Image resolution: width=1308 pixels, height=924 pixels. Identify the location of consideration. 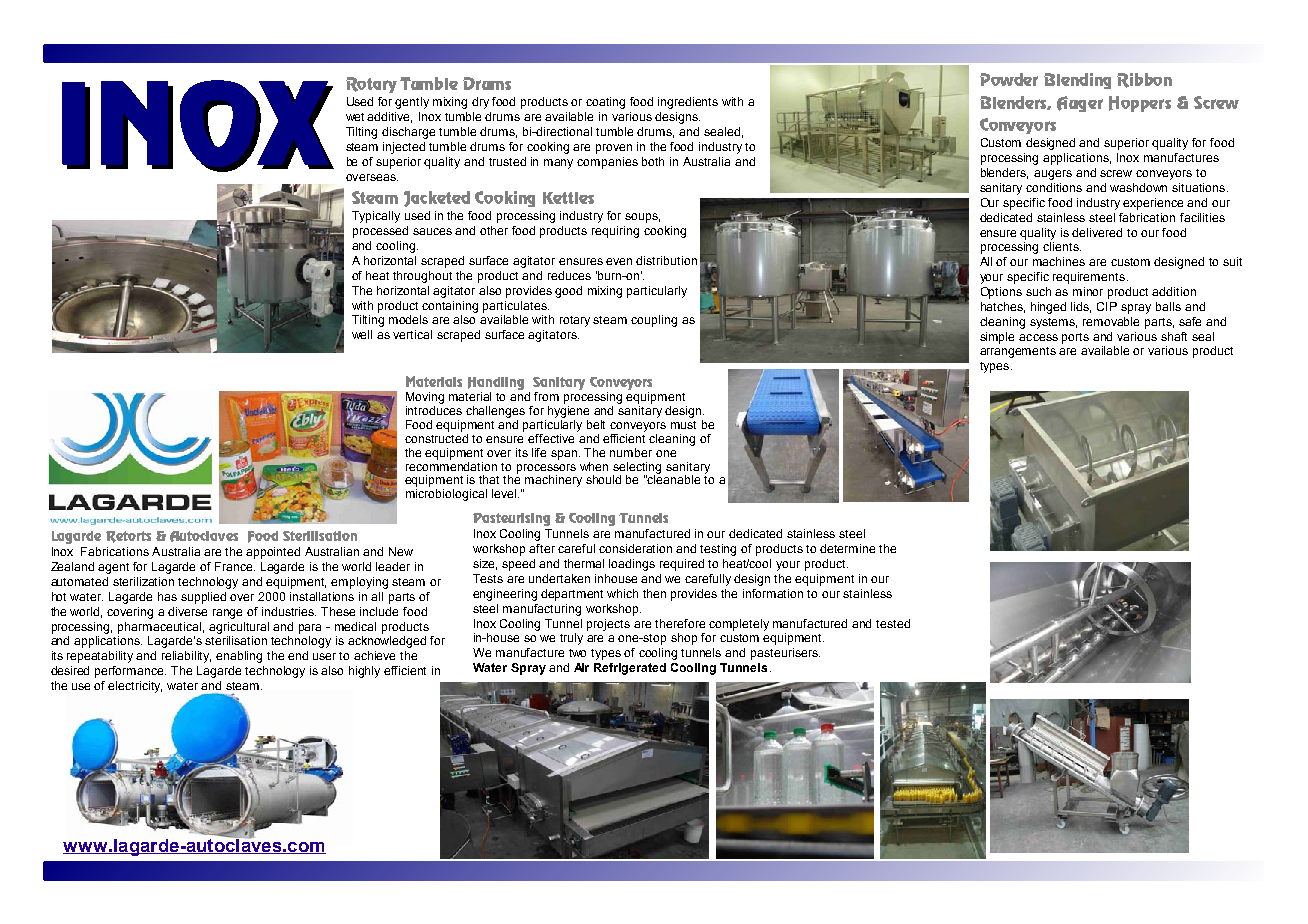
(635, 548).
